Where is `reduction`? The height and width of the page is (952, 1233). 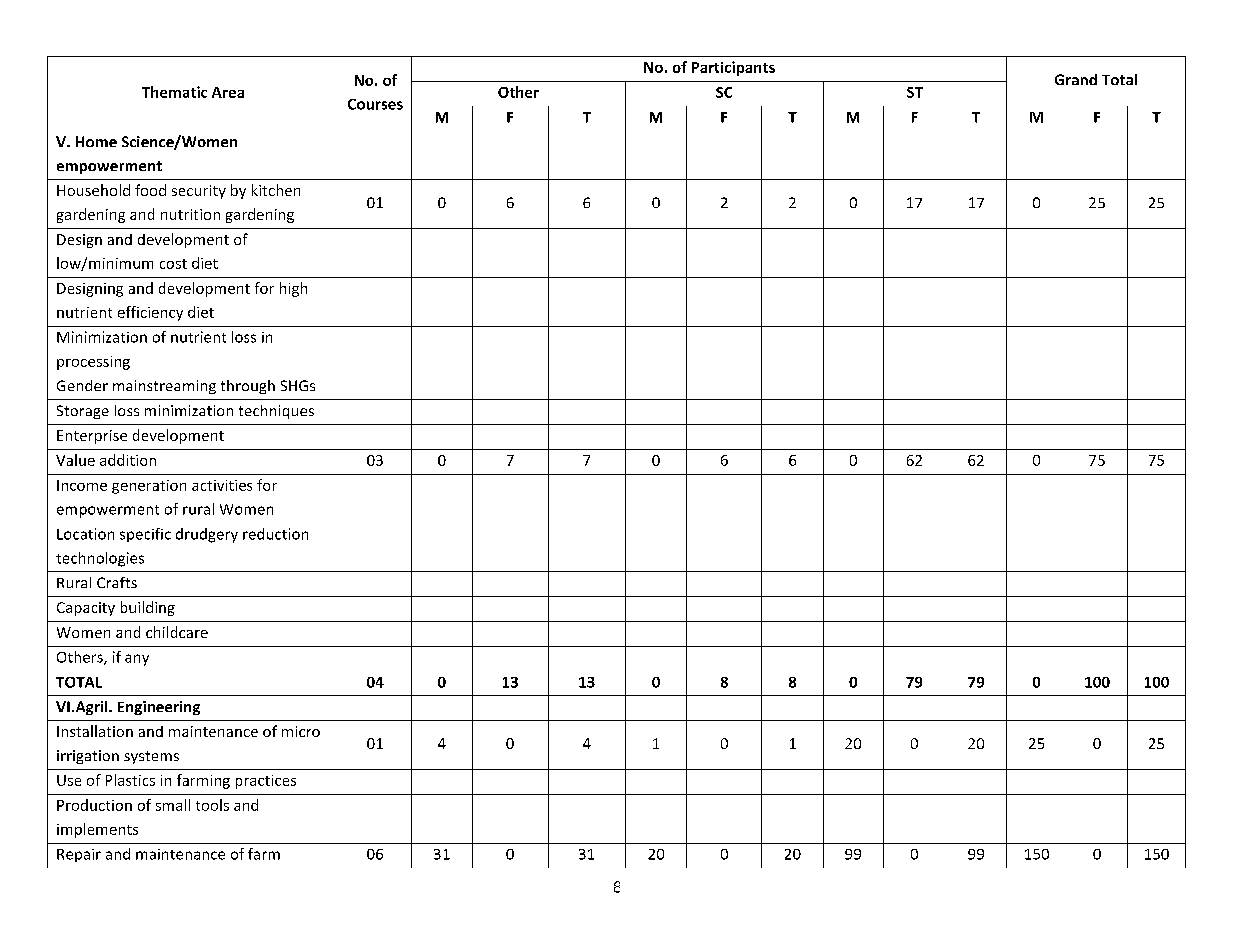
reduction is located at coordinates (275, 534).
